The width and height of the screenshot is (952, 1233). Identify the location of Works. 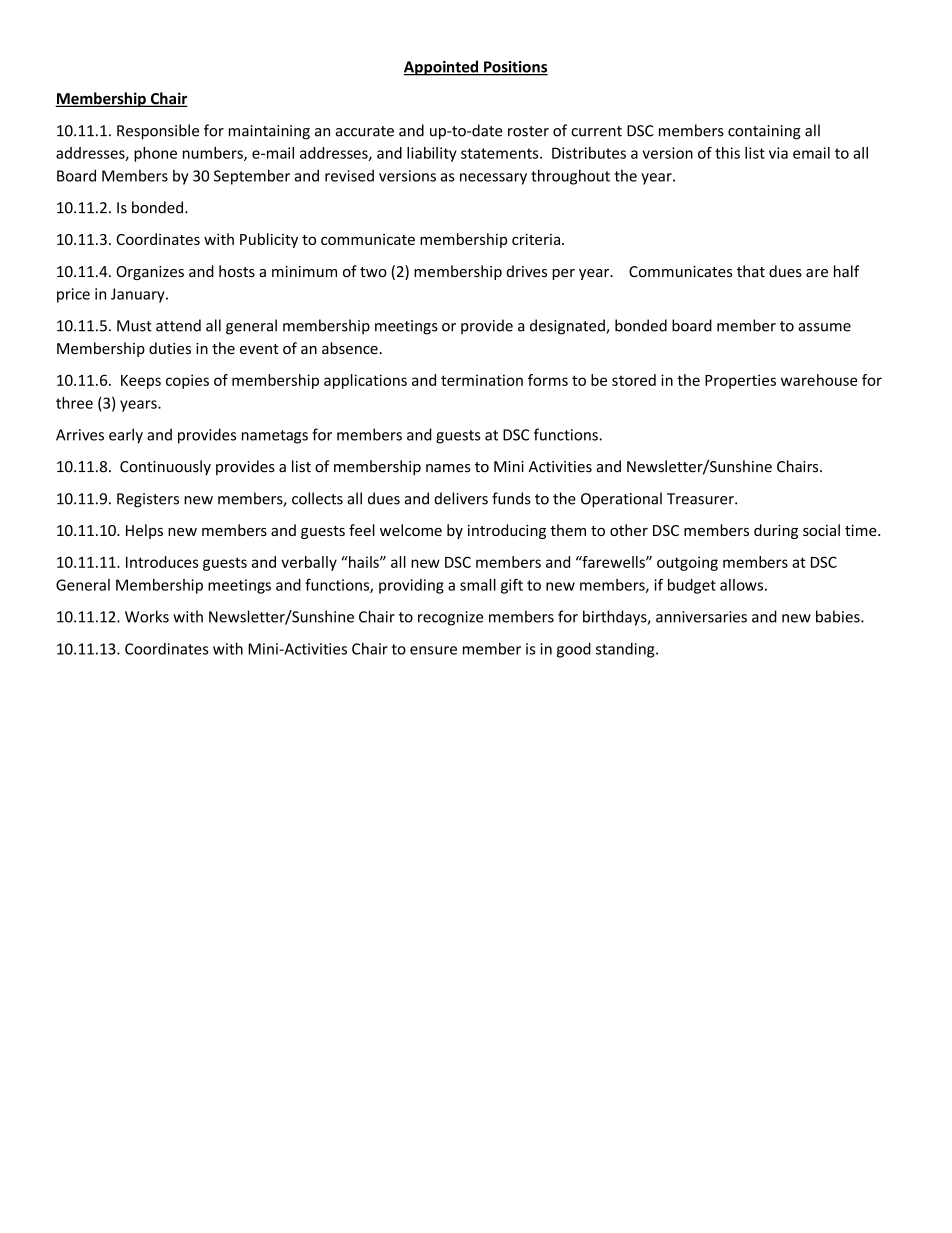
(147, 616).
